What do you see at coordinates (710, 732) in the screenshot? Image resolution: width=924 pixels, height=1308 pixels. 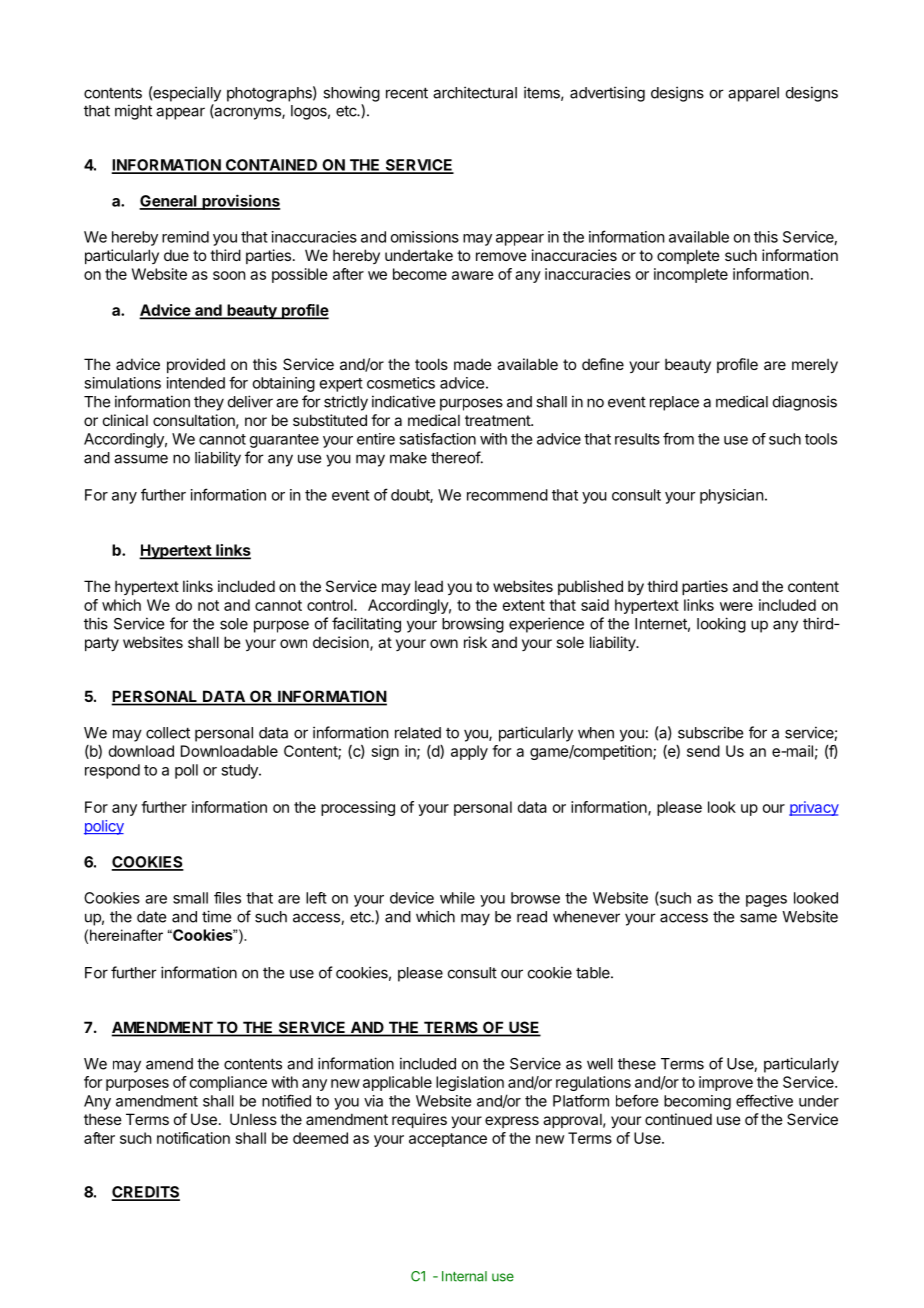 I see `subscribe` at bounding box center [710, 732].
